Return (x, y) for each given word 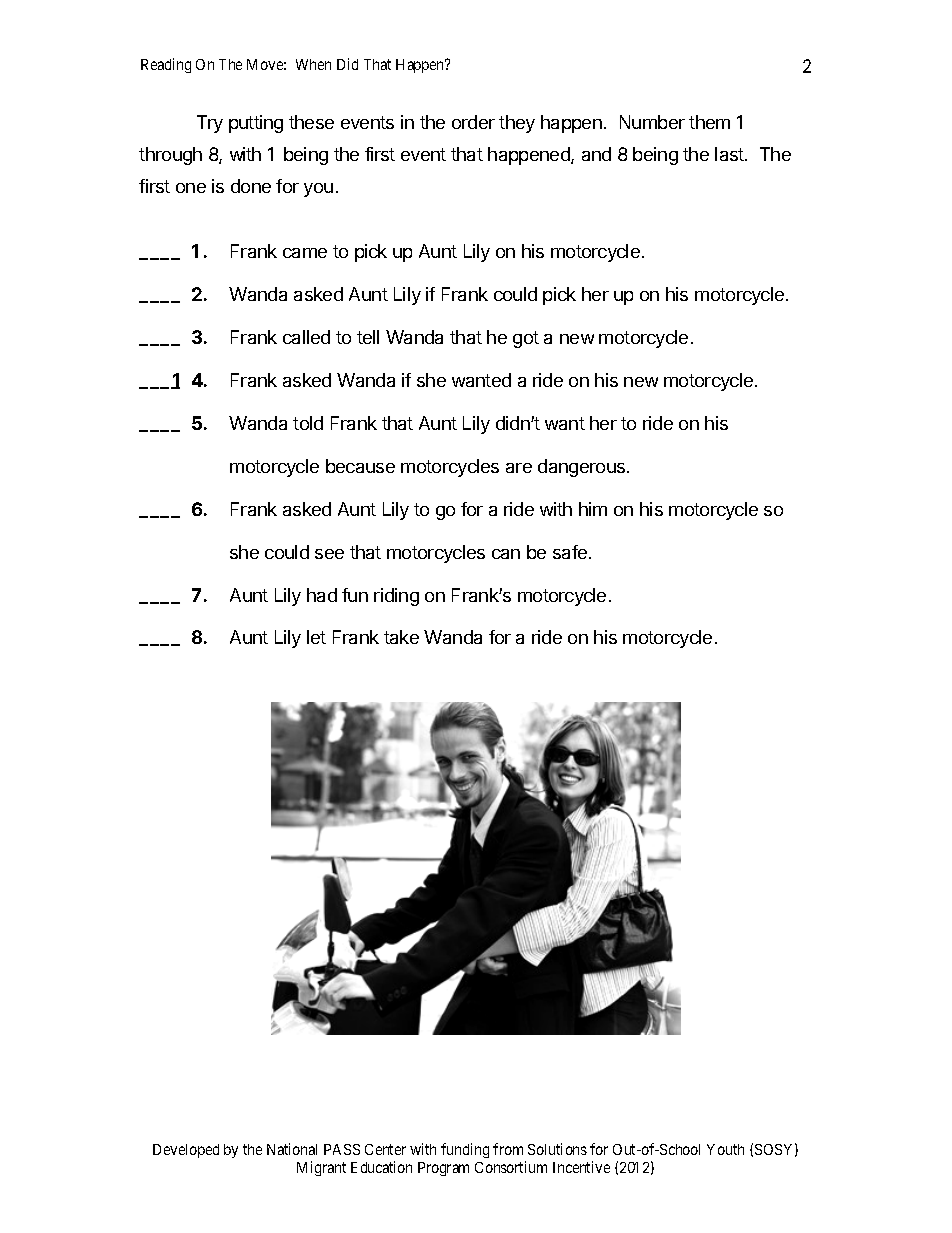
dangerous (583, 468)
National (292, 1149)
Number (652, 122)
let (316, 637)
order (473, 122)
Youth (725, 1149)
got (526, 339)
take (401, 637)
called (306, 337)
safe (570, 552)
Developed (186, 1151)
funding (465, 1150)
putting (256, 124)
